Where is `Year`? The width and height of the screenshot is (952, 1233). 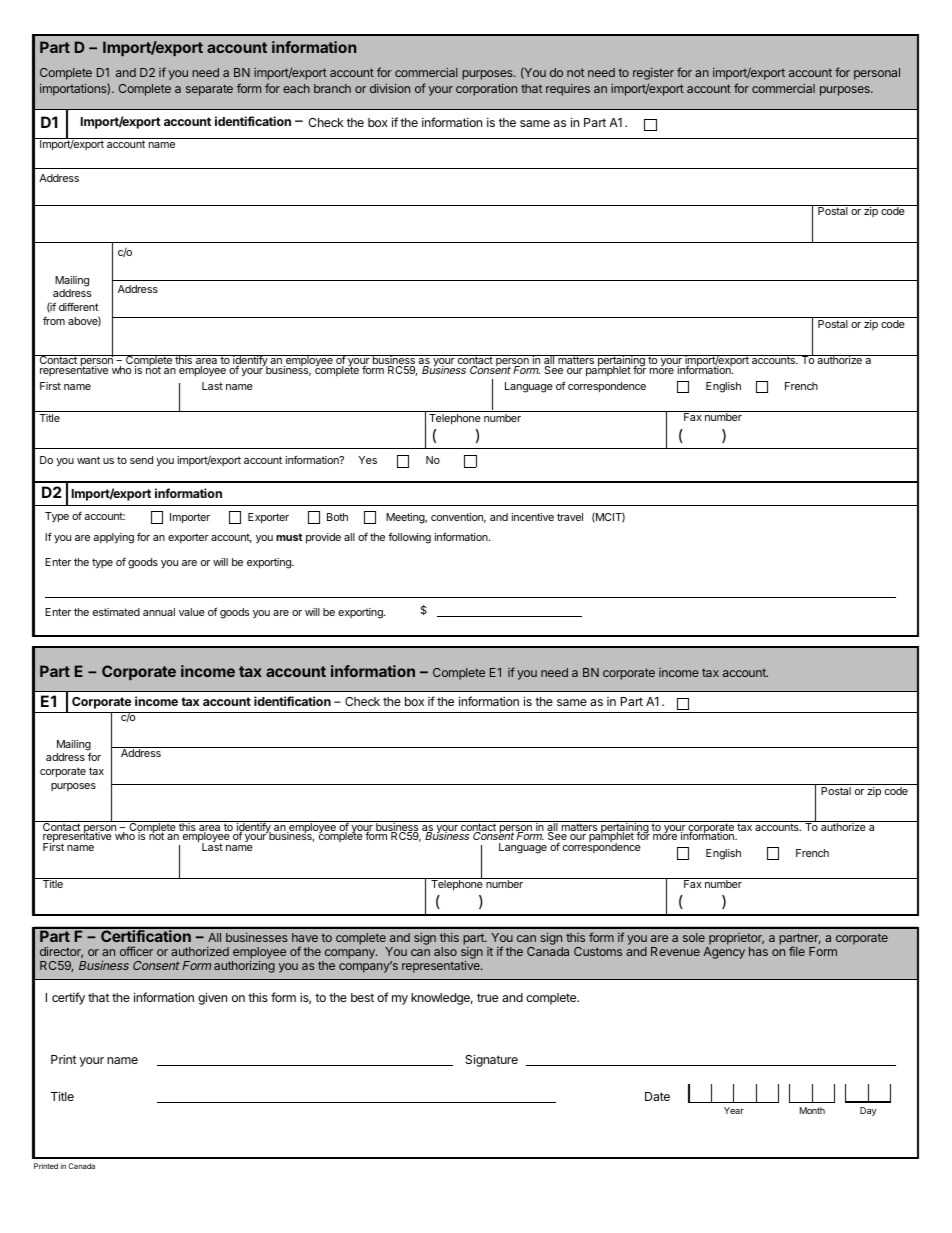 Year is located at coordinates (734, 1110).
